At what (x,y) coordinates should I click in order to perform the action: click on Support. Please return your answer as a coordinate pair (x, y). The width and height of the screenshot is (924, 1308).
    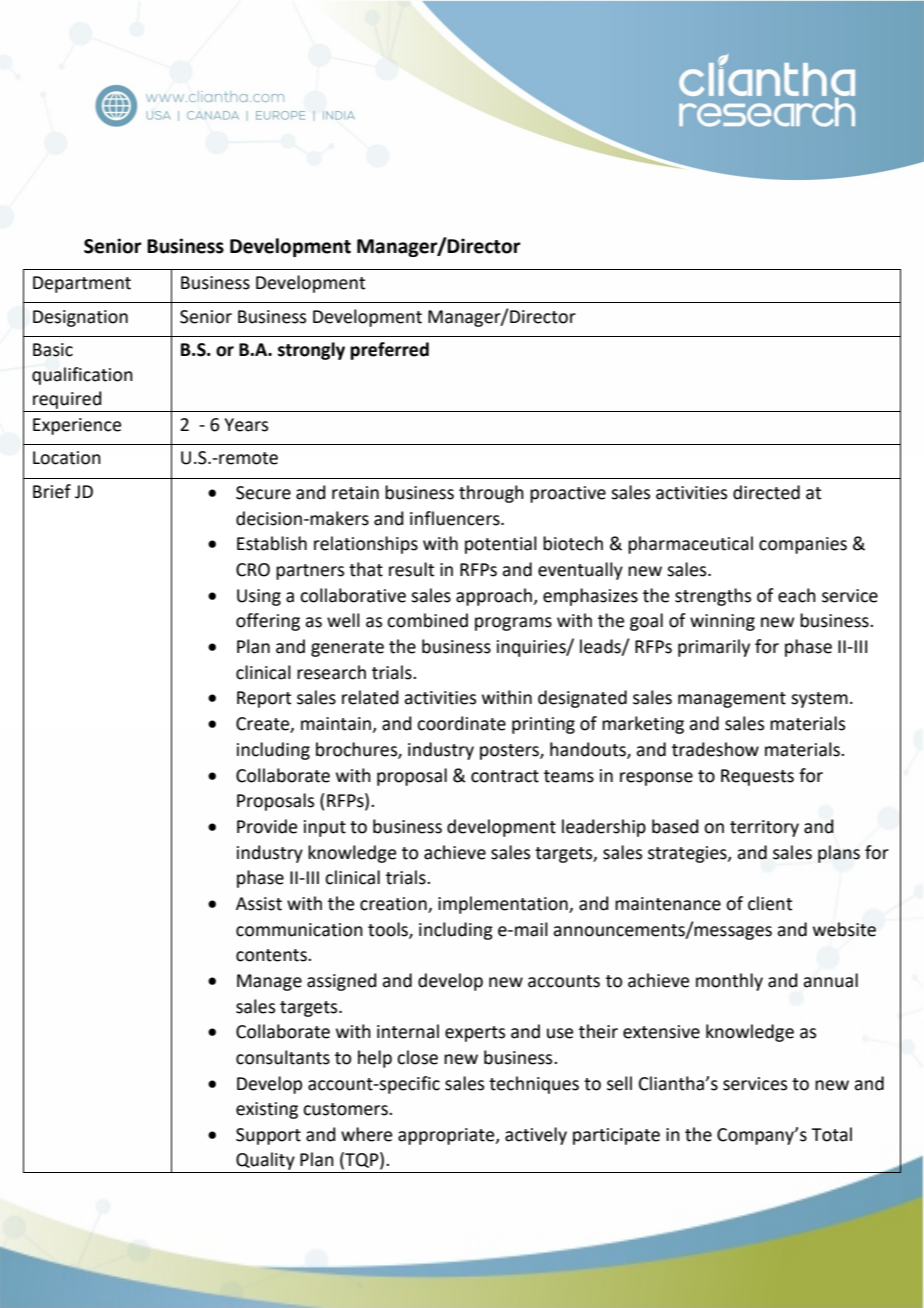
    Looking at the image, I should click on (268, 1136).
